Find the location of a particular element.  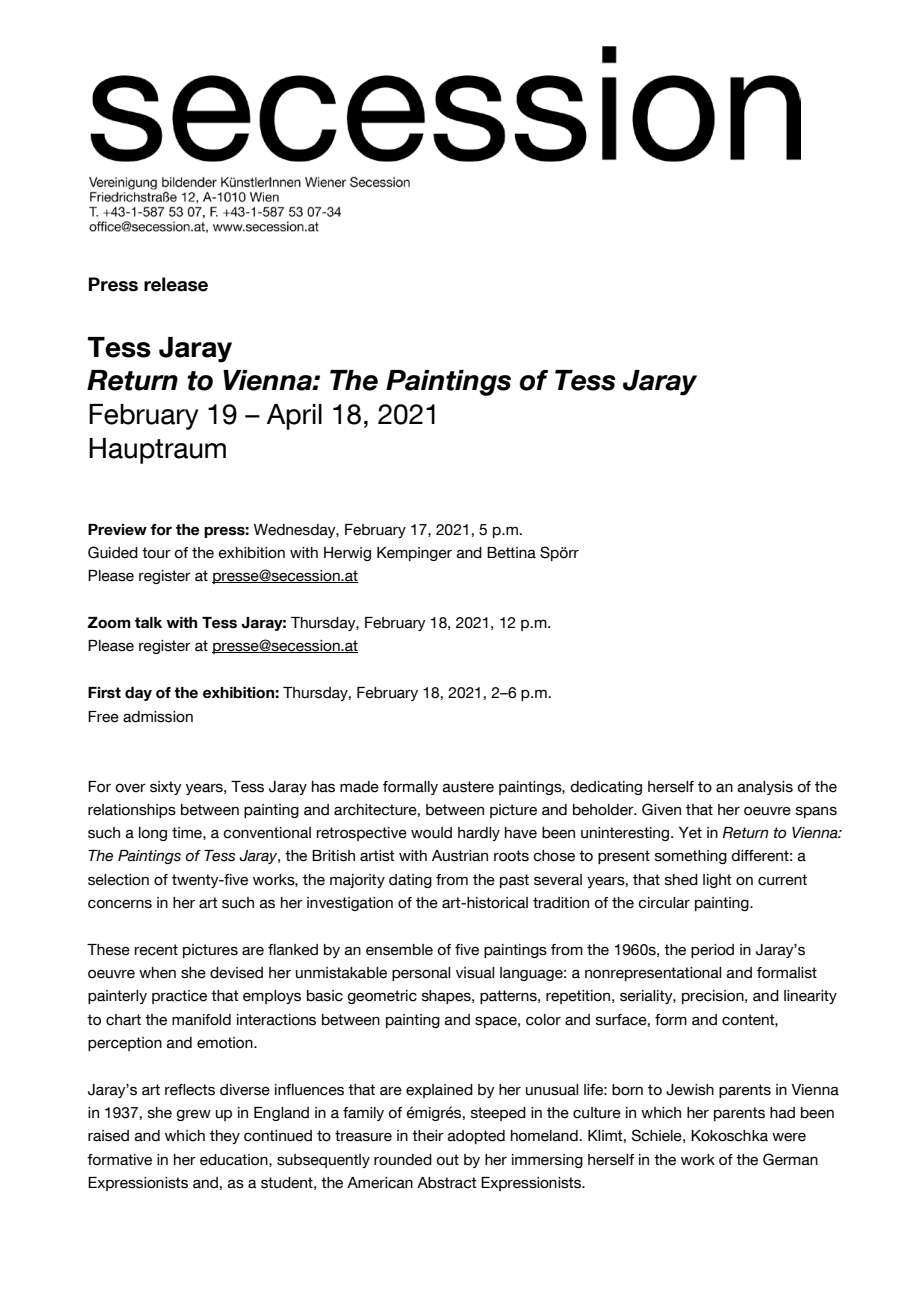

admission is located at coordinates (158, 717).
